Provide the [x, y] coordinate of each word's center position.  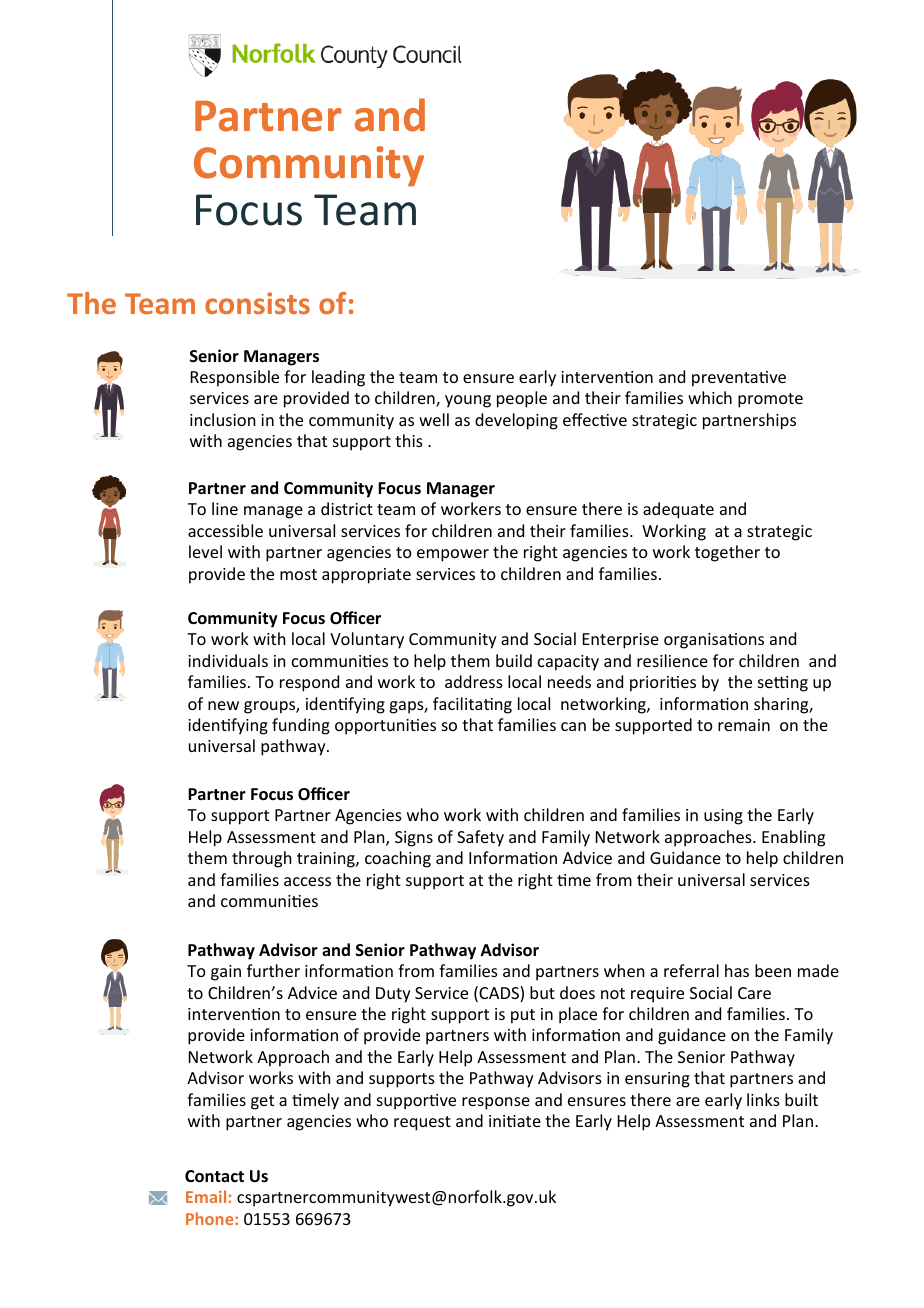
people [522, 399]
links [763, 1099]
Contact [214, 1176]
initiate [515, 1121]
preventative [739, 379]
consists [257, 303]
